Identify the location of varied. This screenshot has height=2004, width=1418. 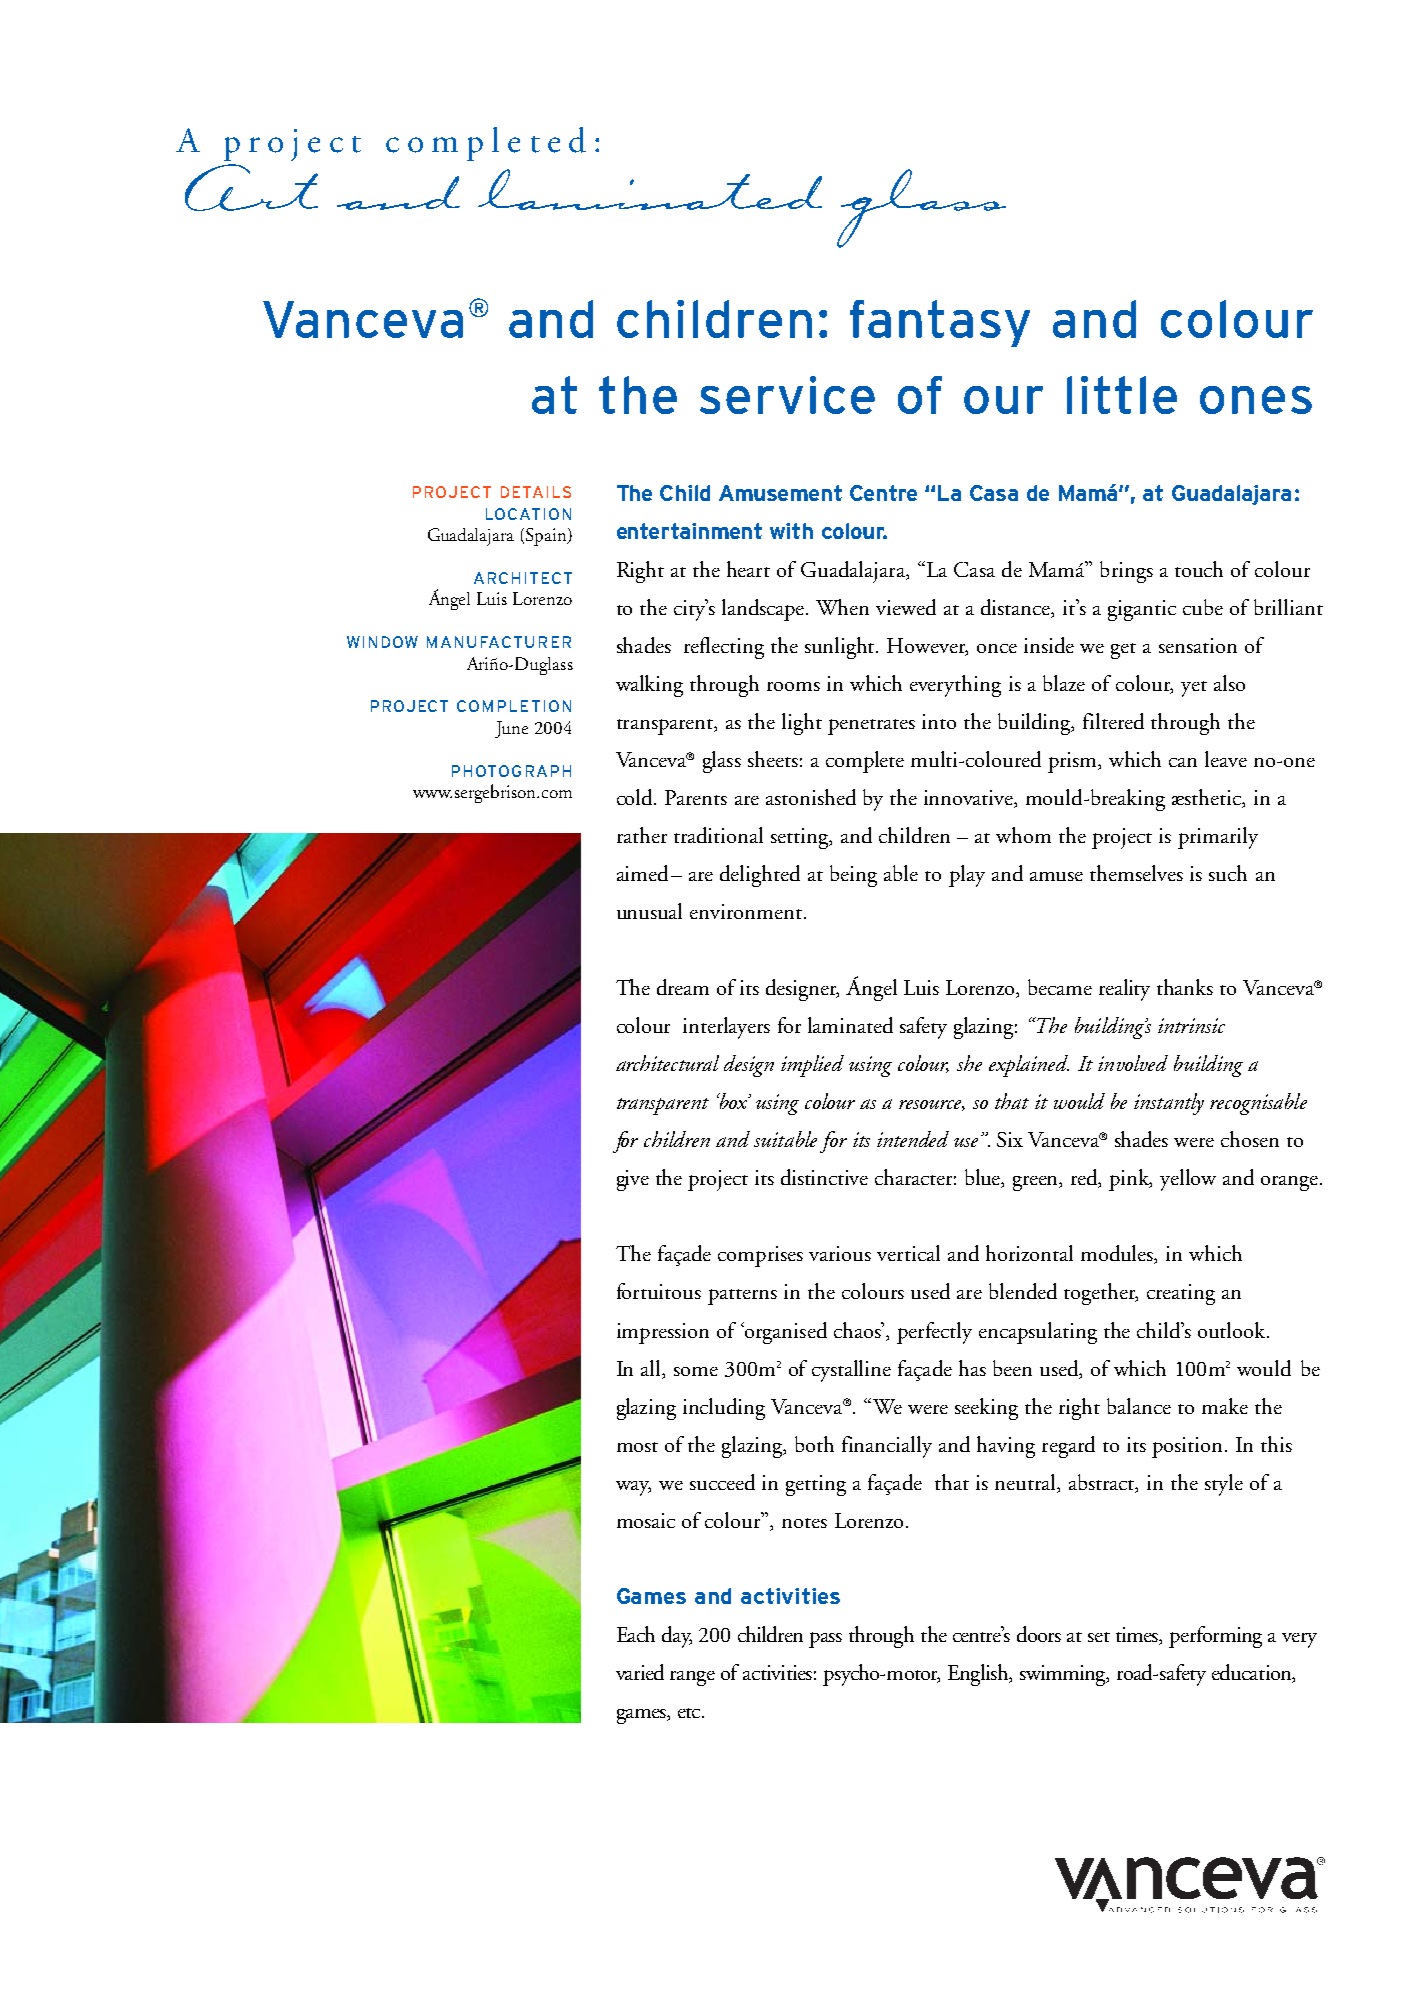
(640, 1672).
